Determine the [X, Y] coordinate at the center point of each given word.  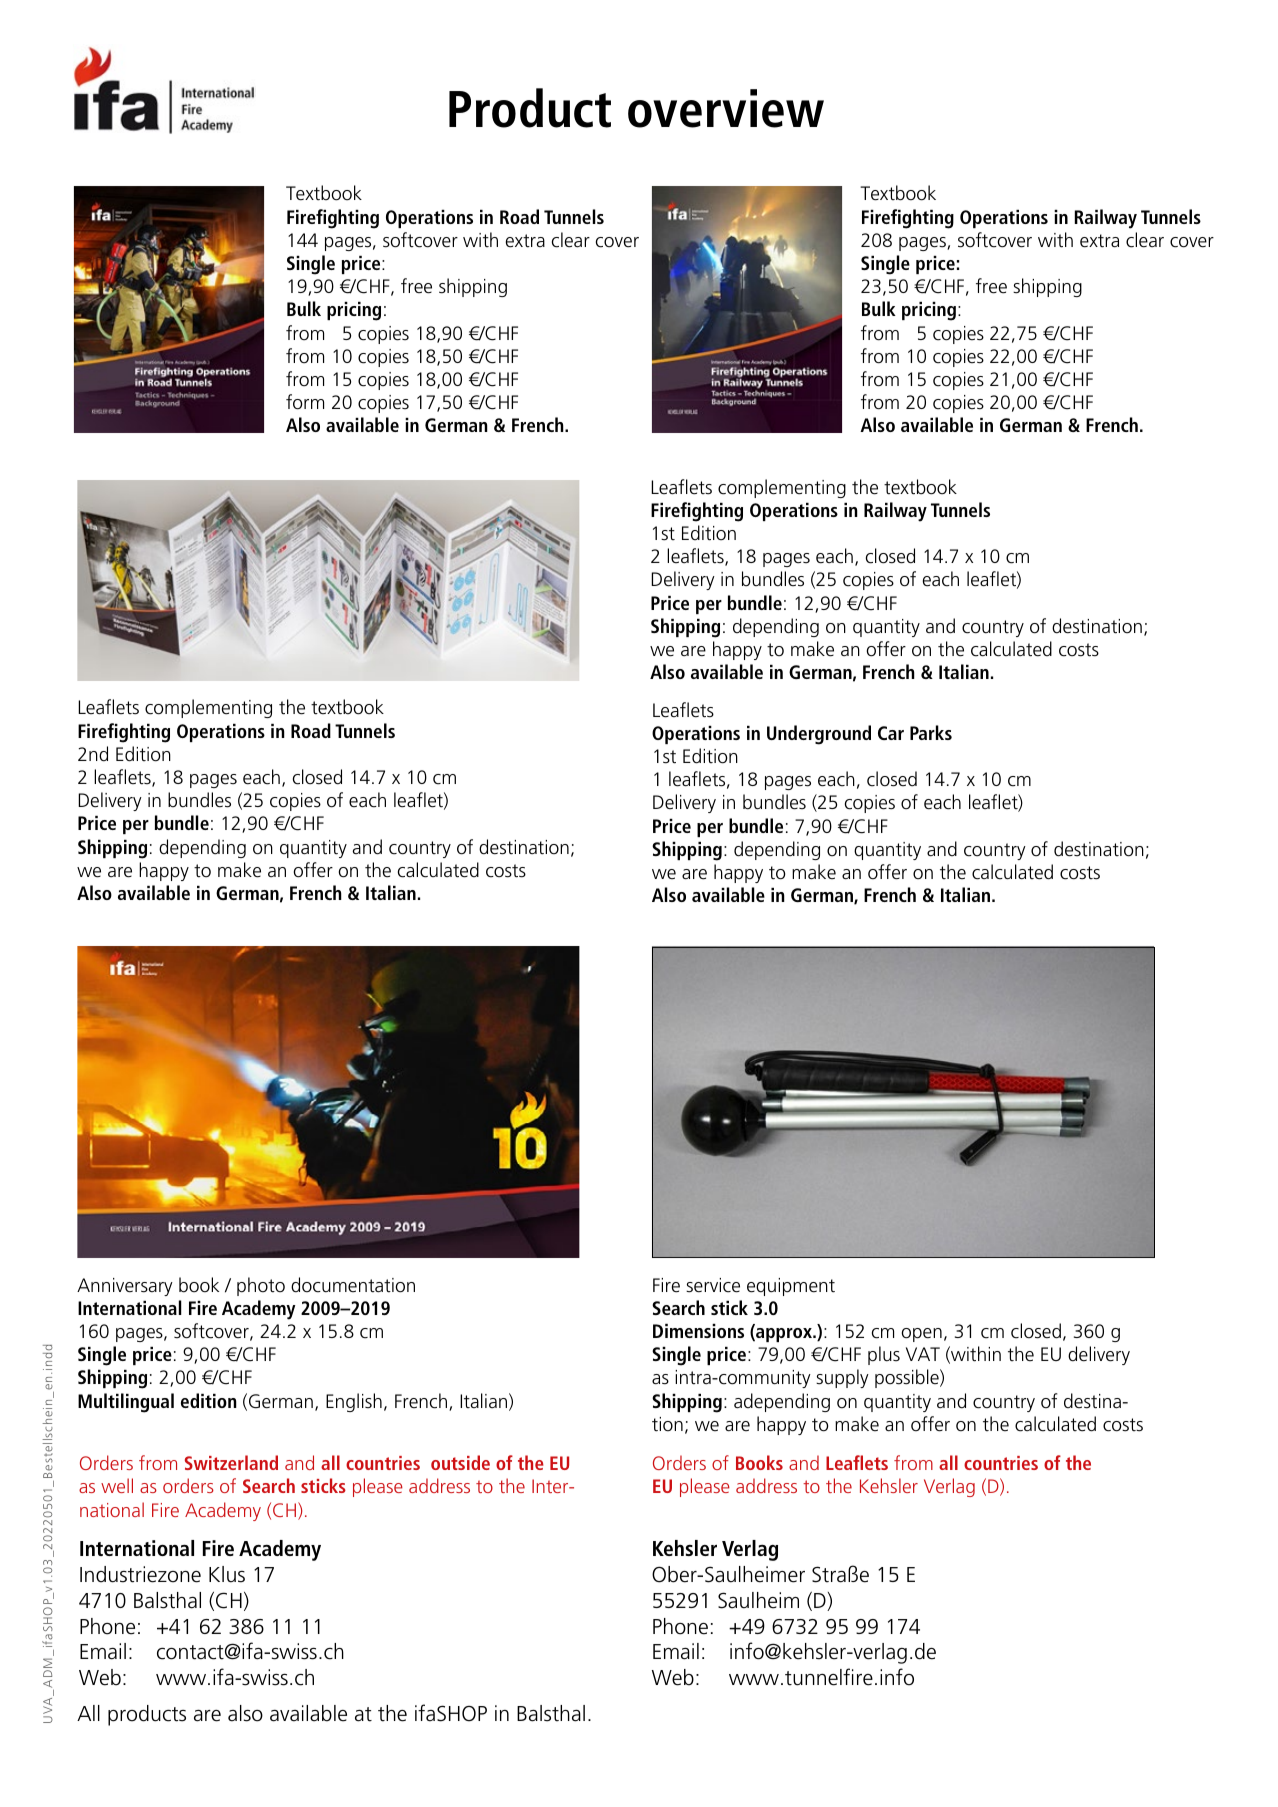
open [921, 1335]
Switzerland [231, 1462]
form [305, 402]
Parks [931, 732]
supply [842, 1378]
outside [460, 1462]
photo [261, 1286]
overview [726, 108]
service [713, 1285]
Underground [819, 735]
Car [891, 733]
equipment [791, 1287]
